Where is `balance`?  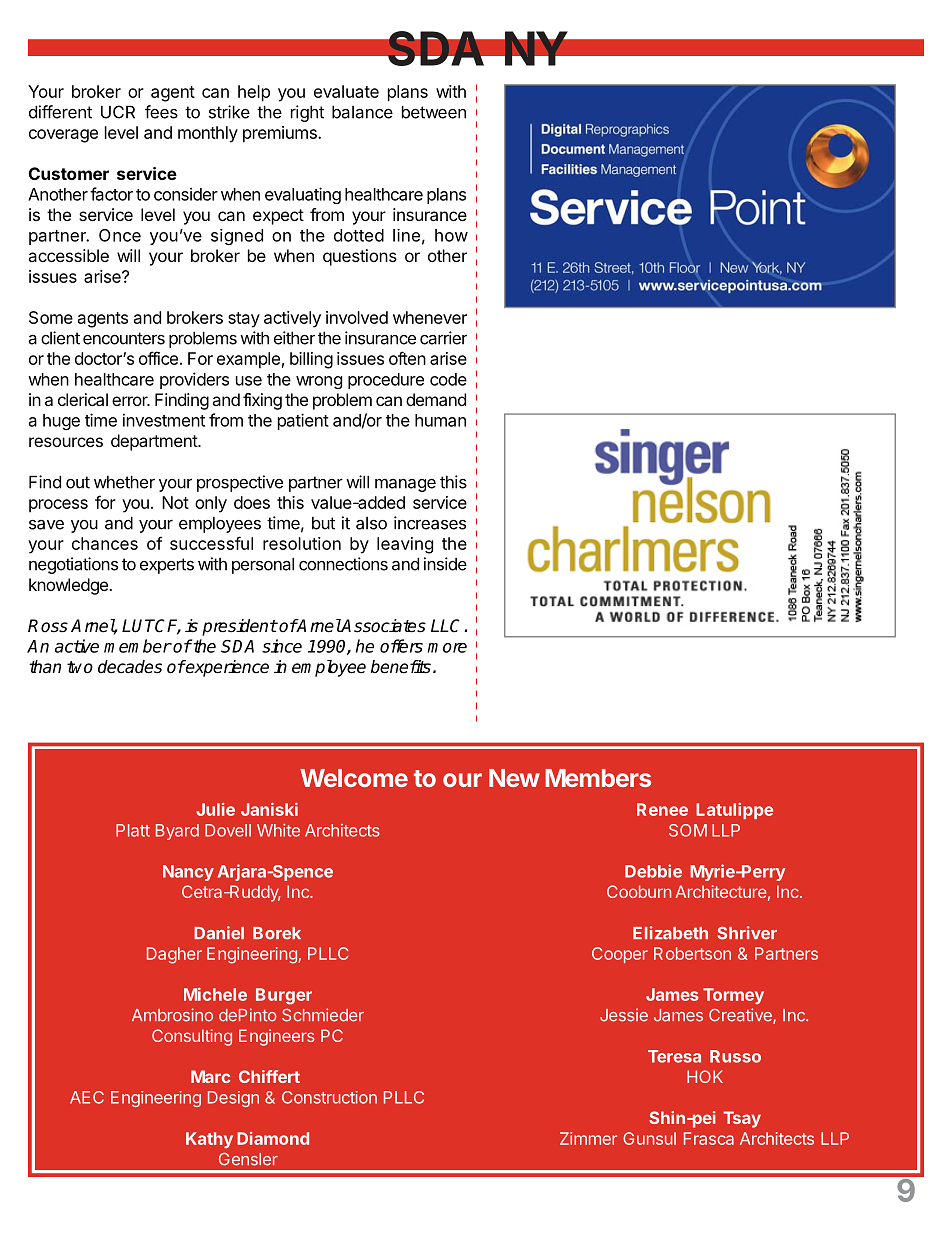 balance is located at coordinates (362, 112).
